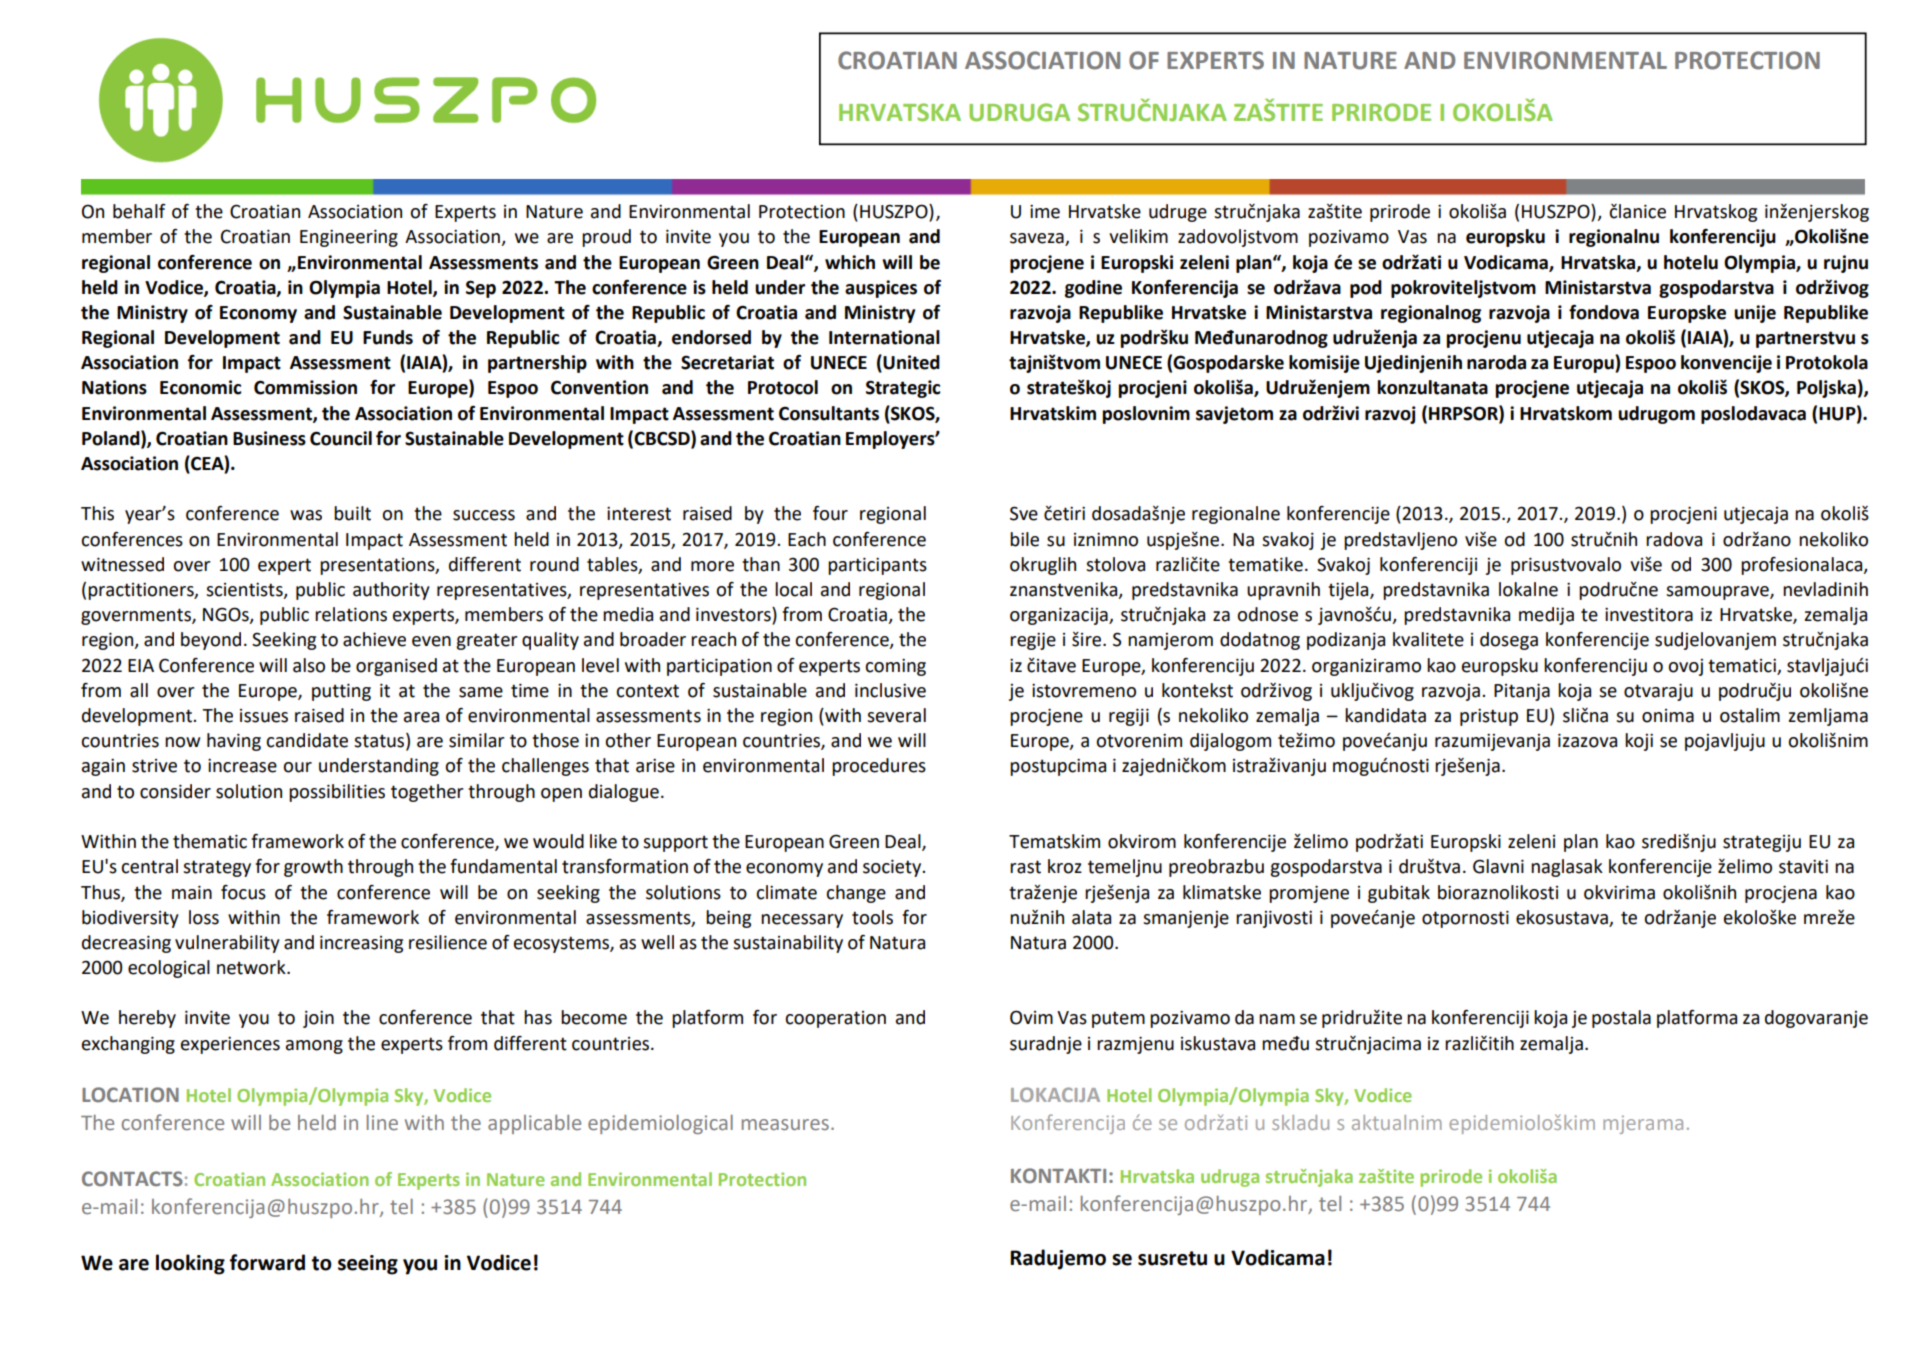 This document has width=1931, height=1365. Describe the element at coordinates (829, 413) in the document. I see `Consultants` at that location.
